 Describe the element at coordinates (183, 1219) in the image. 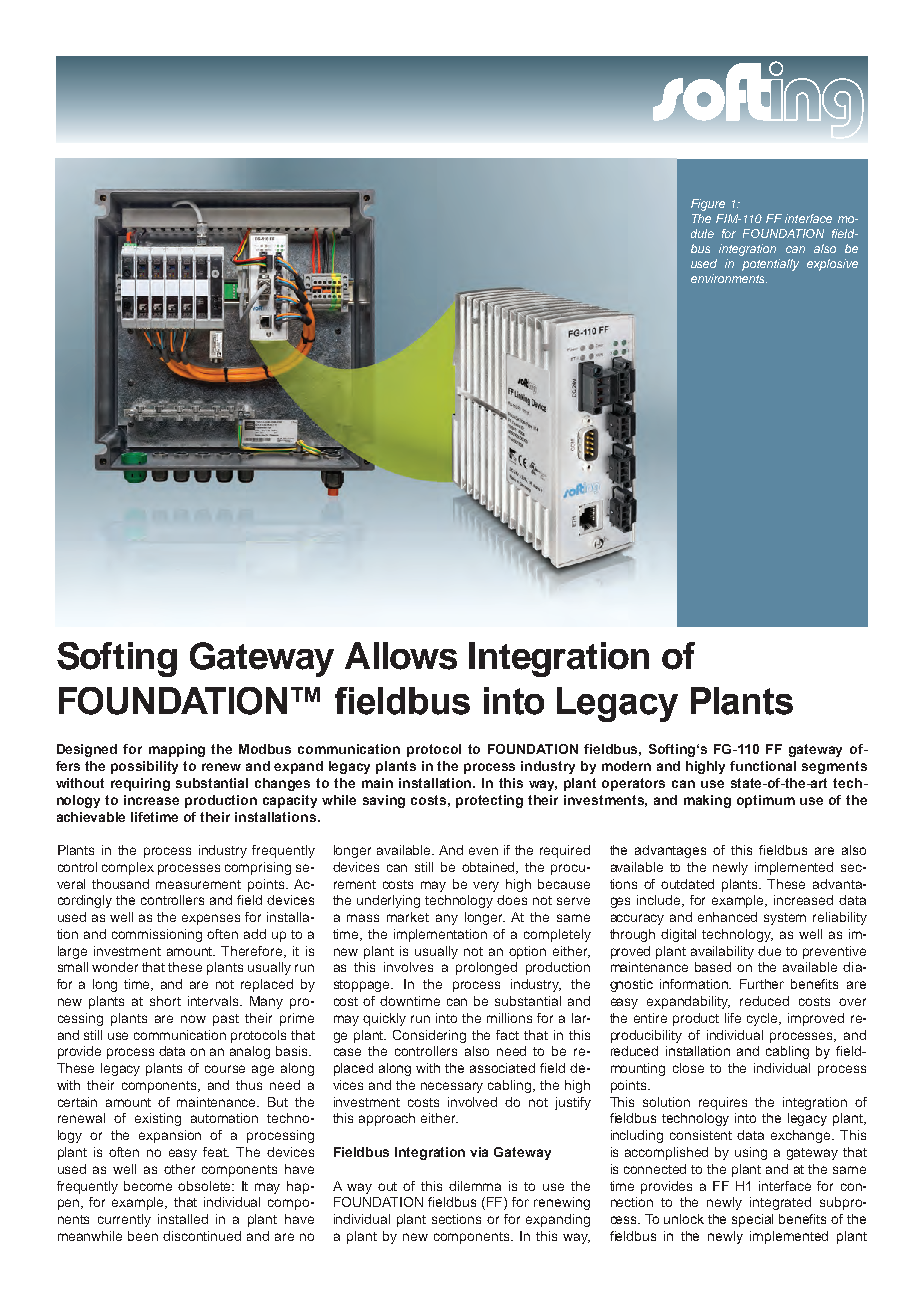

I see `installed` at that location.
